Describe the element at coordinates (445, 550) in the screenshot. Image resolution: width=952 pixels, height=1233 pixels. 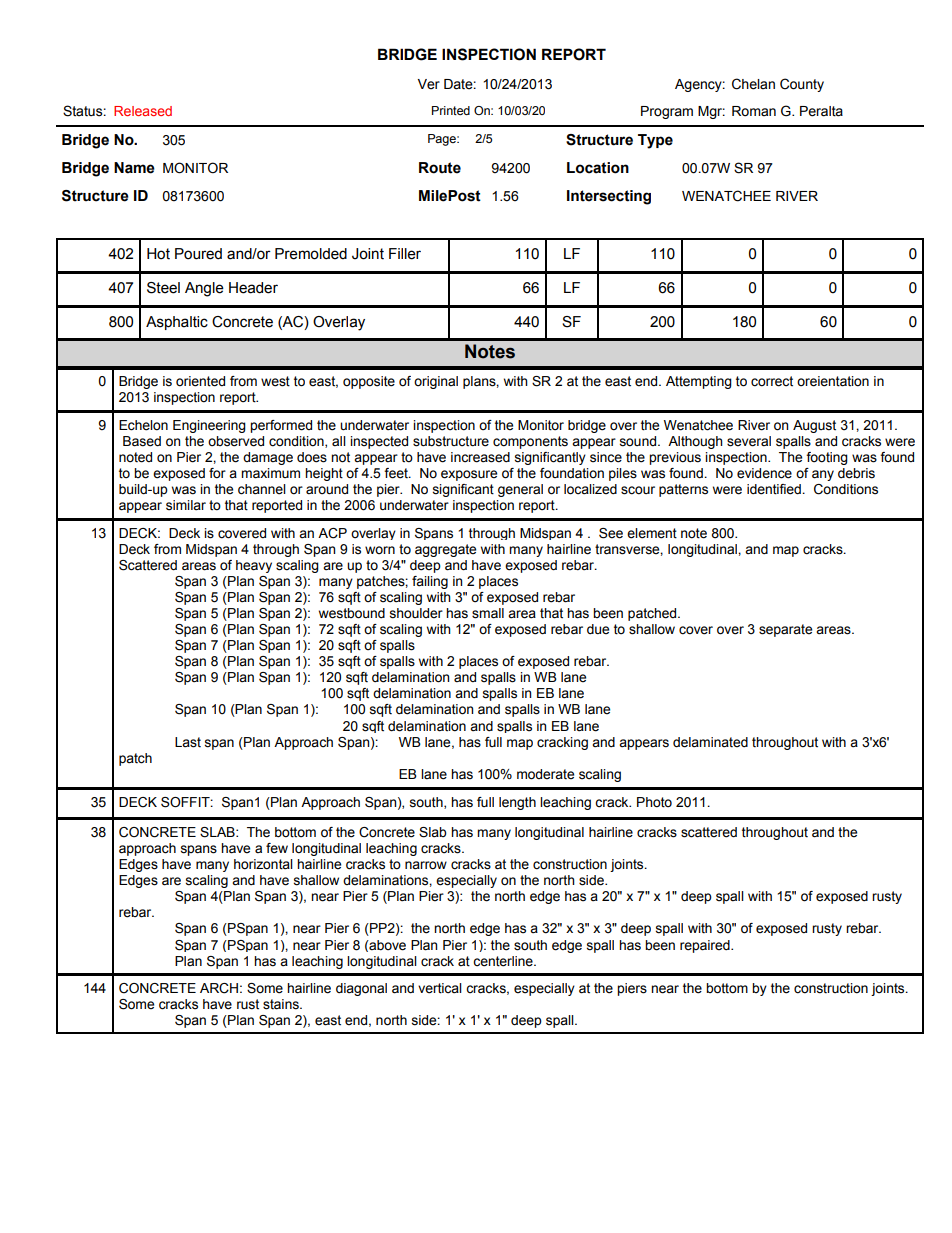
I see `aggregate` at that location.
